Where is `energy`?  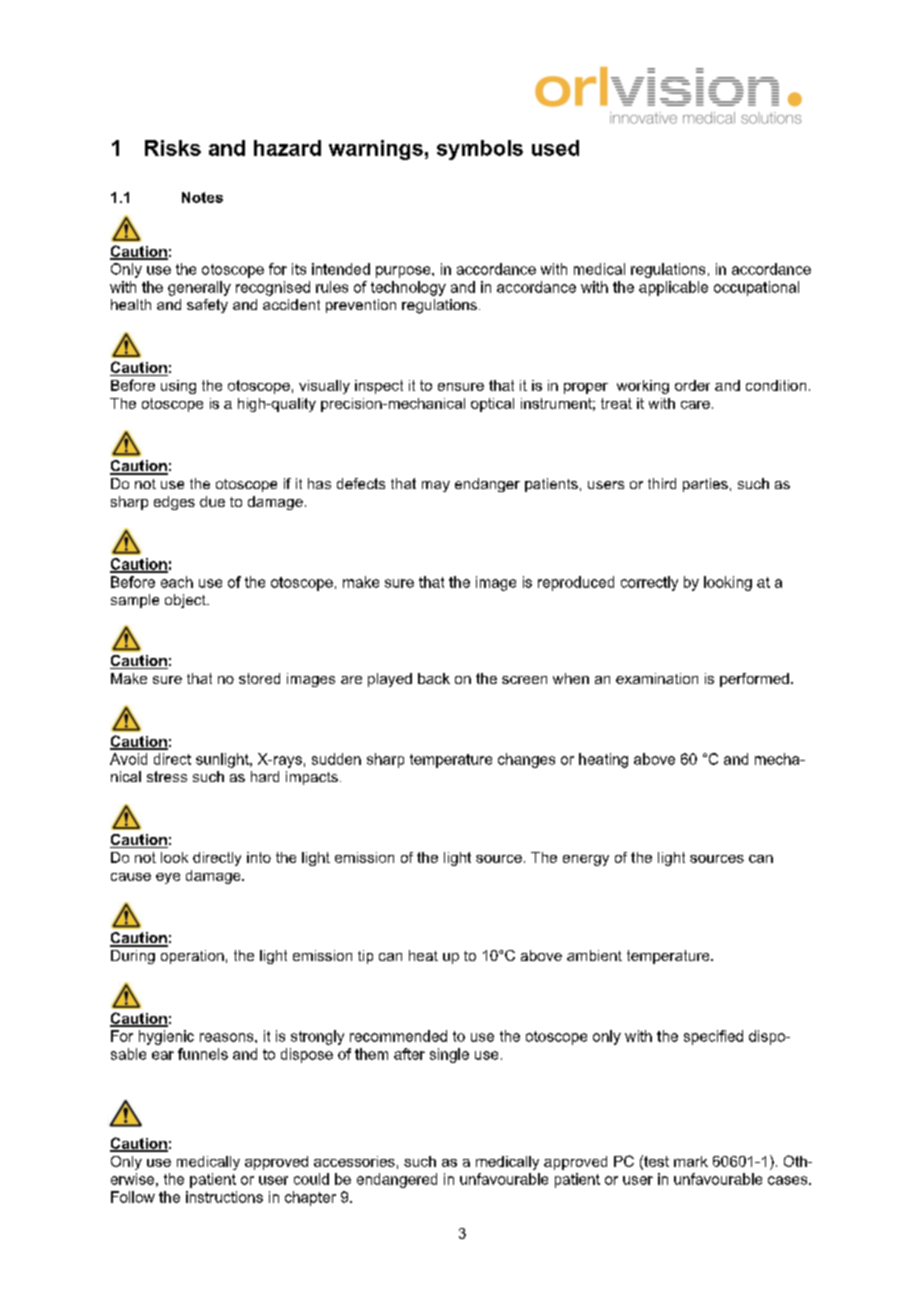
energy is located at coordinates (586, 860).
